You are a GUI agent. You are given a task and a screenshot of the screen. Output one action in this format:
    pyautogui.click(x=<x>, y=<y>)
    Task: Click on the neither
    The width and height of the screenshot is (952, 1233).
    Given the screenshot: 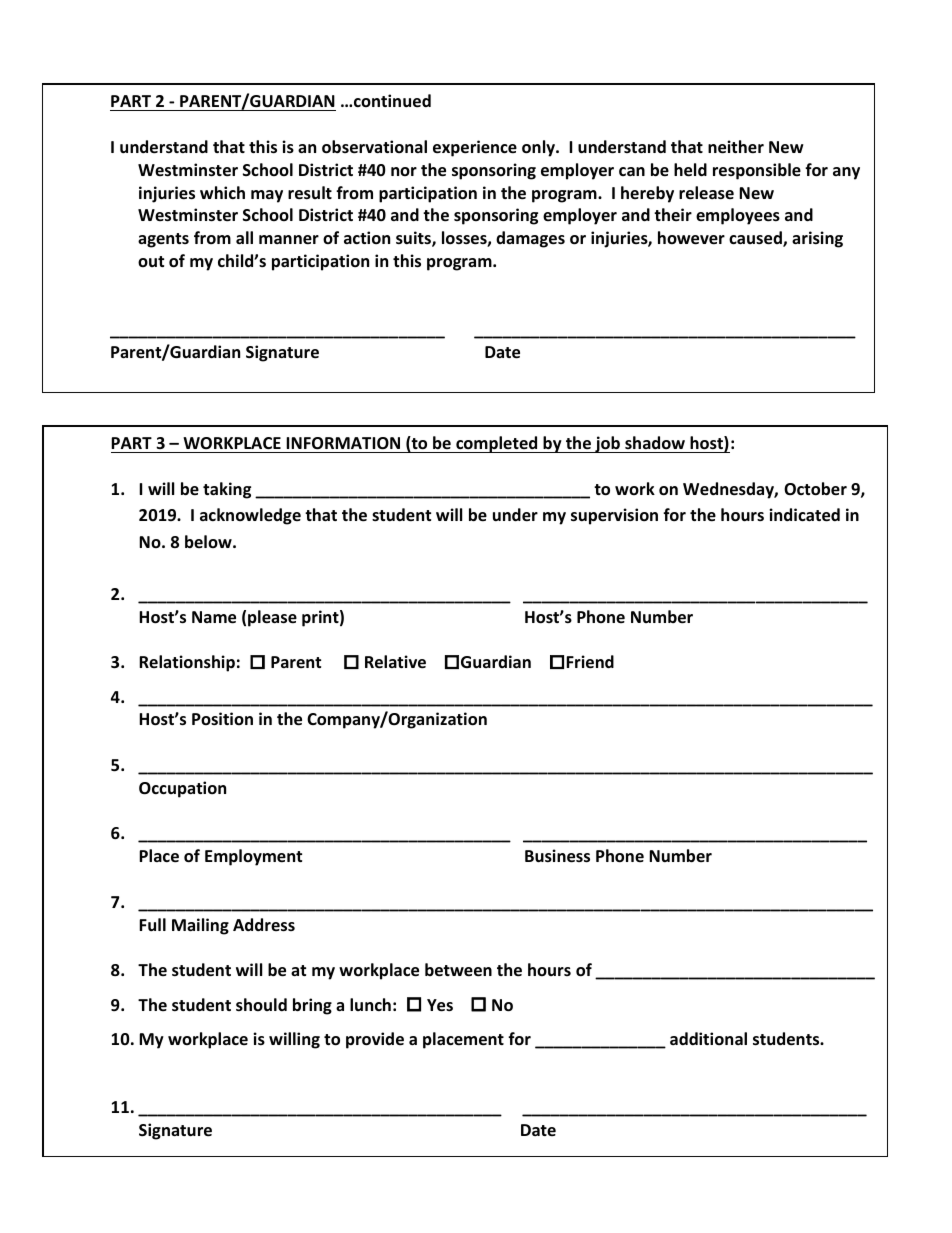 What is the action you would take?
    pyautogui.click(x=736, y=147)
